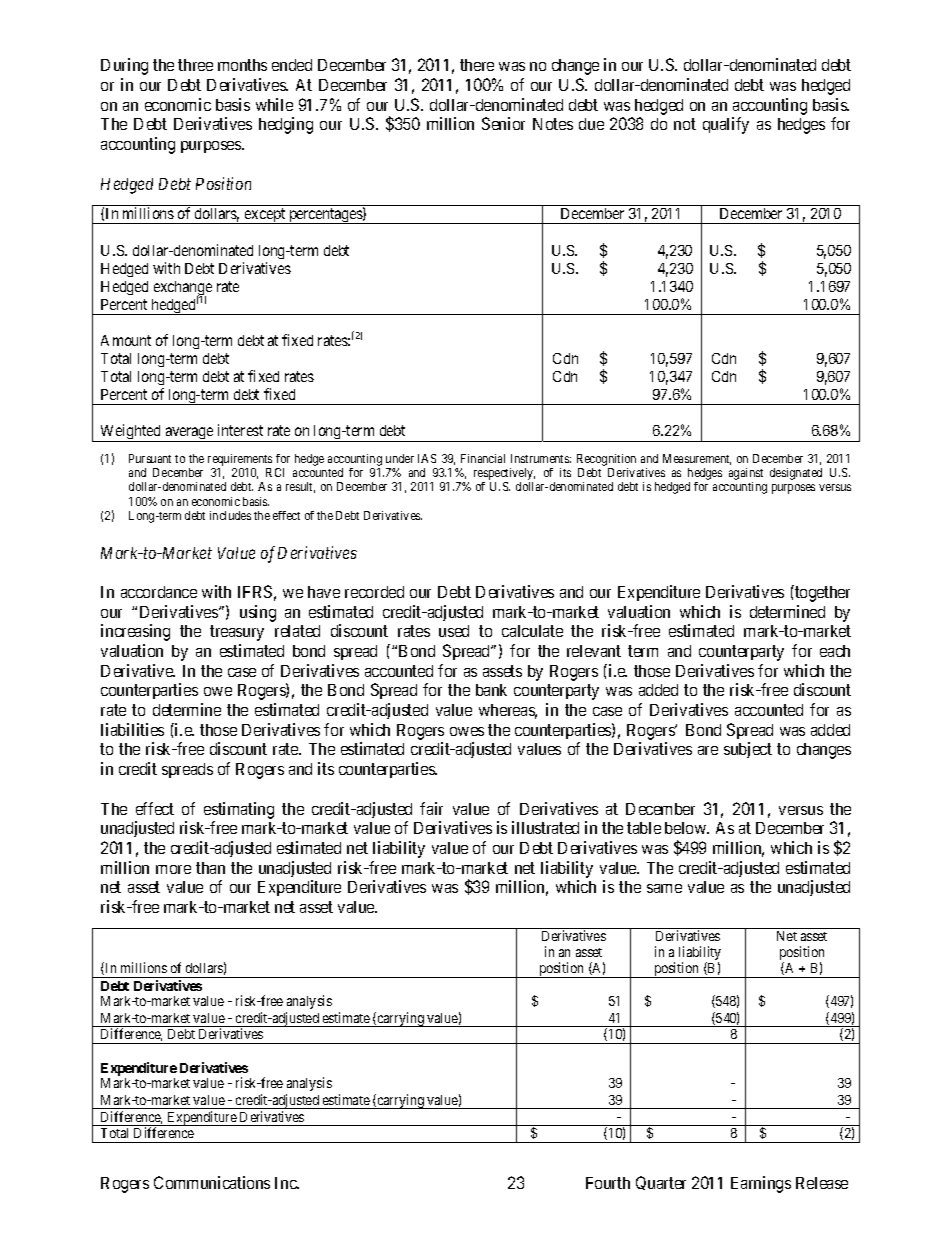 Image resolution: width=952 pixels, height=1233 pixels. Describe the element at coordinates (477, 65) in the image. I see `there` at that location.
